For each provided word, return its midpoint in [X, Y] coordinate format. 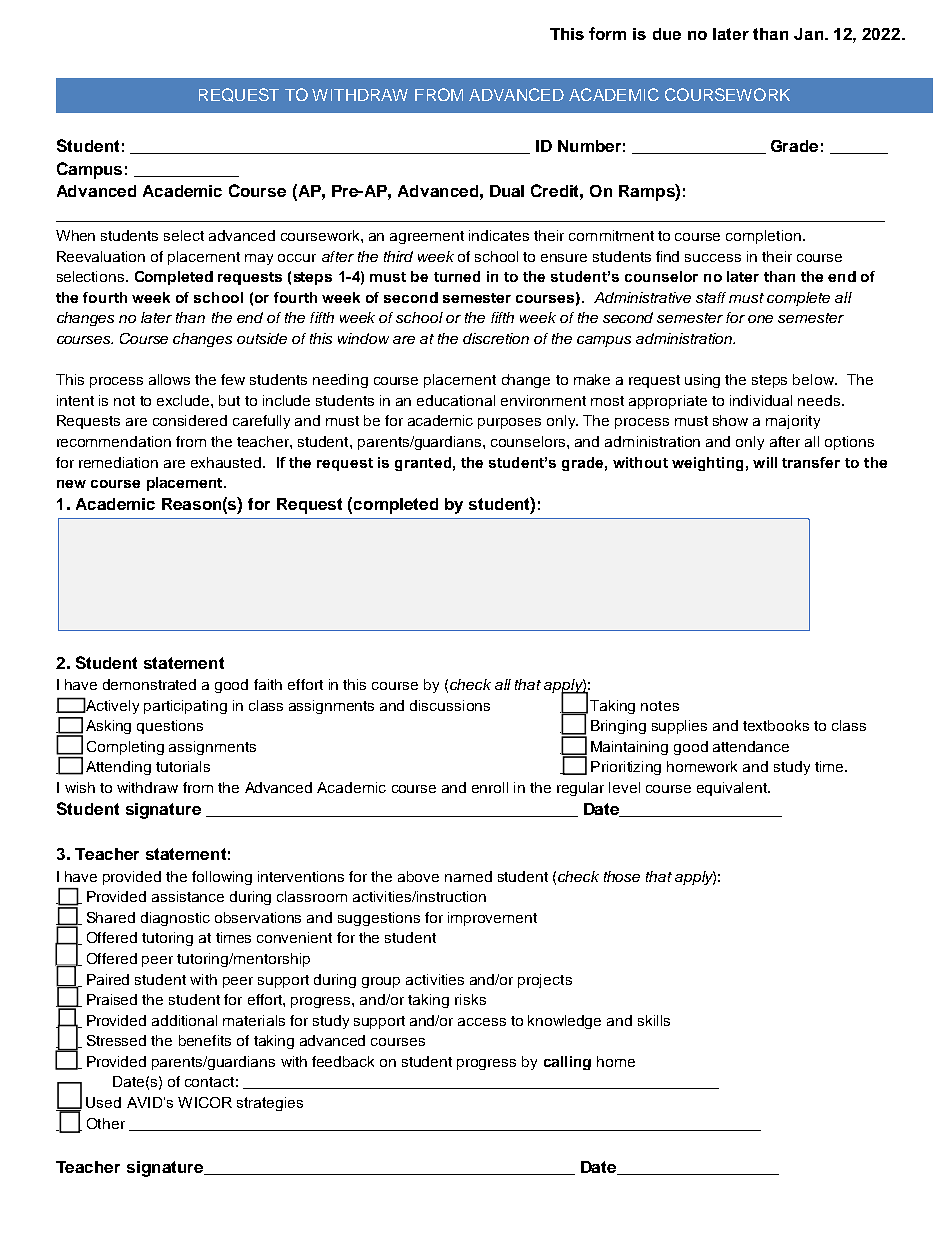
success [713, 258]
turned [457, 276]
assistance [188, 896]
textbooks [776, 725]
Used [103, 1102]
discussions [450, 705]
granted [423, 464]
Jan [810, 34]
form [607, 33]
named [468, 876]
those [622, 876]
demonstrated [149, 684]
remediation [118, 462]
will [765, 462]
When [75, 235]
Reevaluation [101, 256]
